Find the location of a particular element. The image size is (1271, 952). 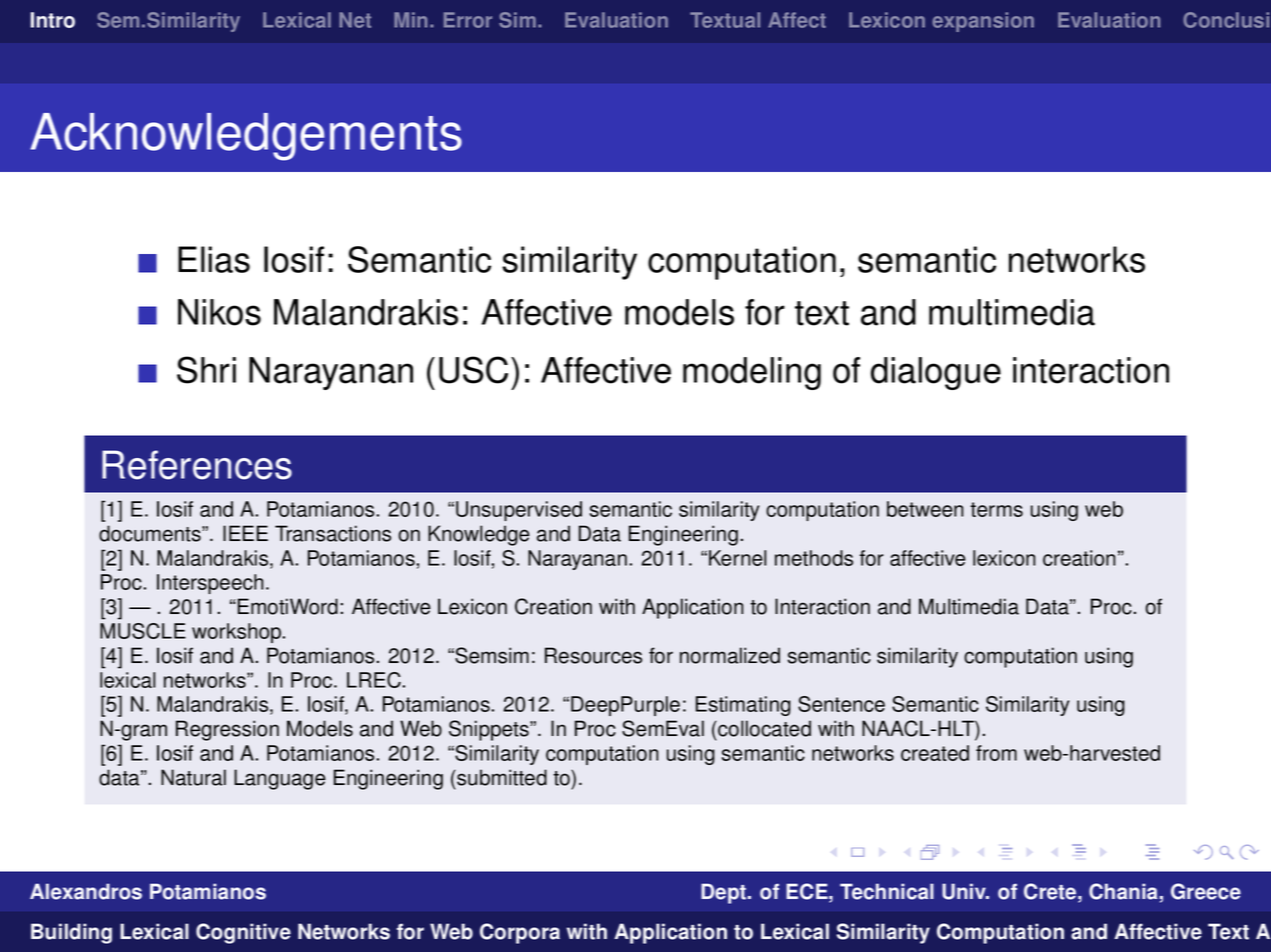

Intro is located at coordinates (53, 20).
